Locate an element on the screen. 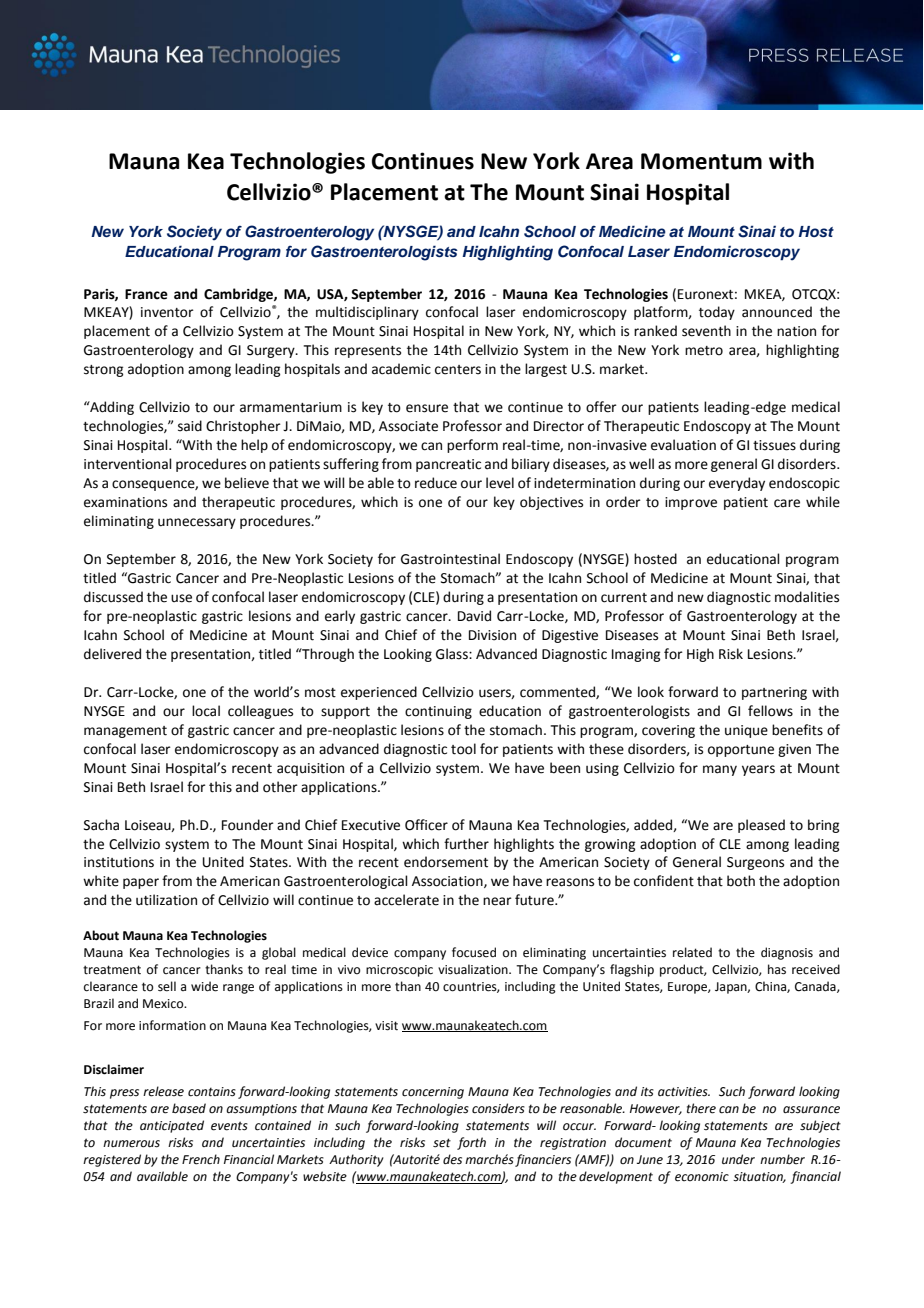  number is located at coordinates (782, 1159).
